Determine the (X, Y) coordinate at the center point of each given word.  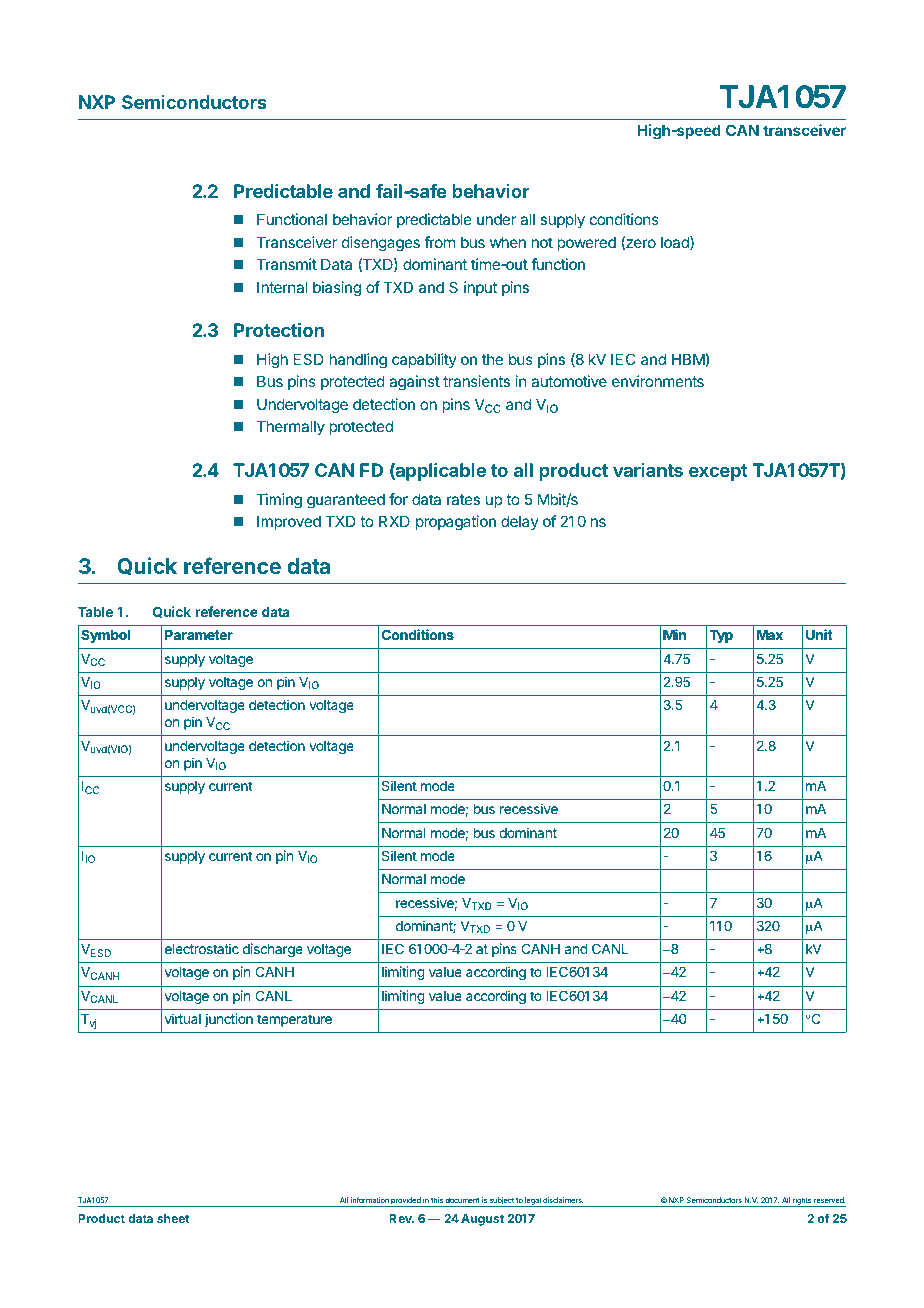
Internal (282, 287)
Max (770, 635)
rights (802, 1202)
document (462, 1200)
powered (586, 243)
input (480, 288)
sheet (173, 1218)
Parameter (199, 635)
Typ (721, 636)
